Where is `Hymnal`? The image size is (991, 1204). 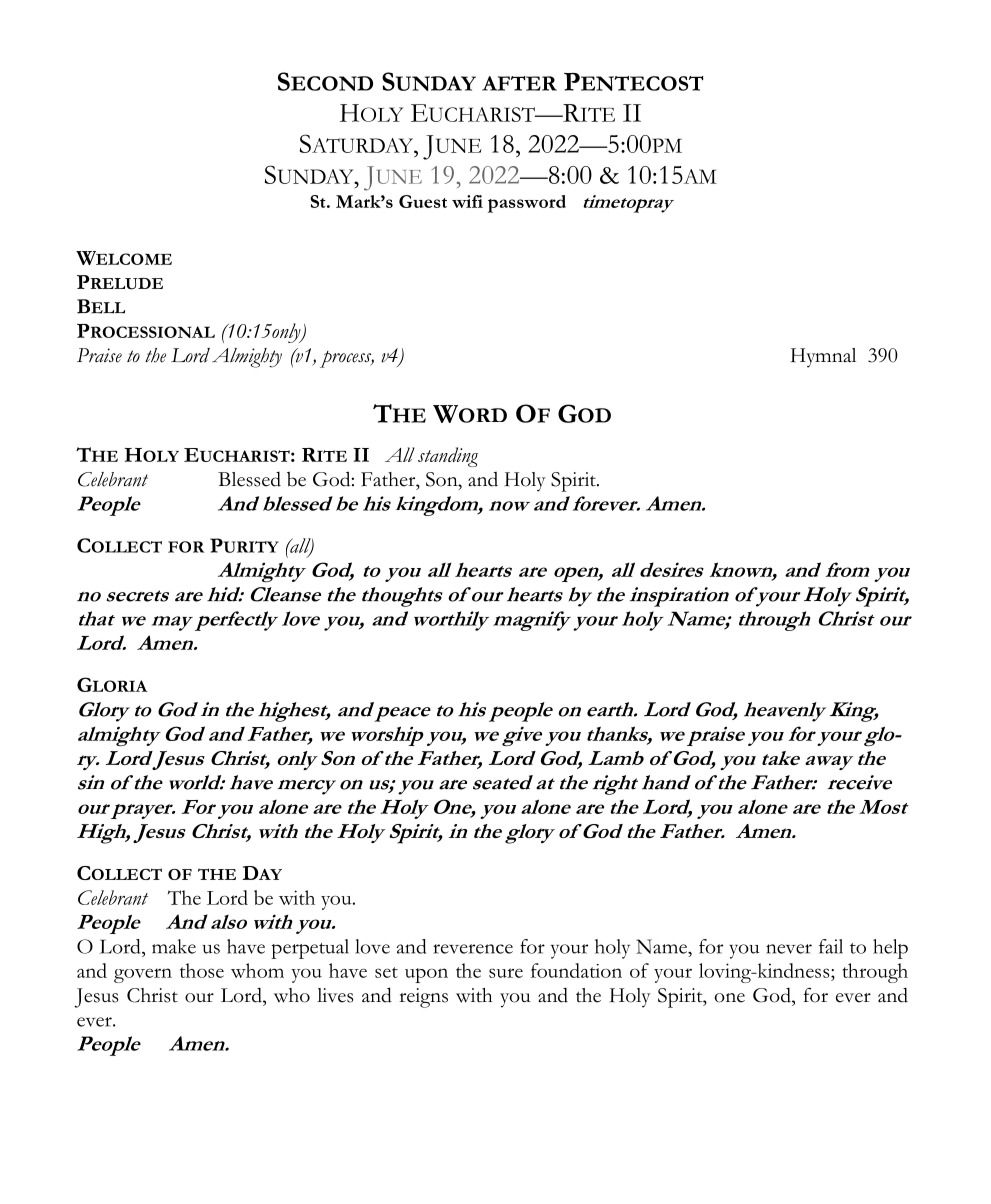
Hymnal is located at coordinates (823, 358).
